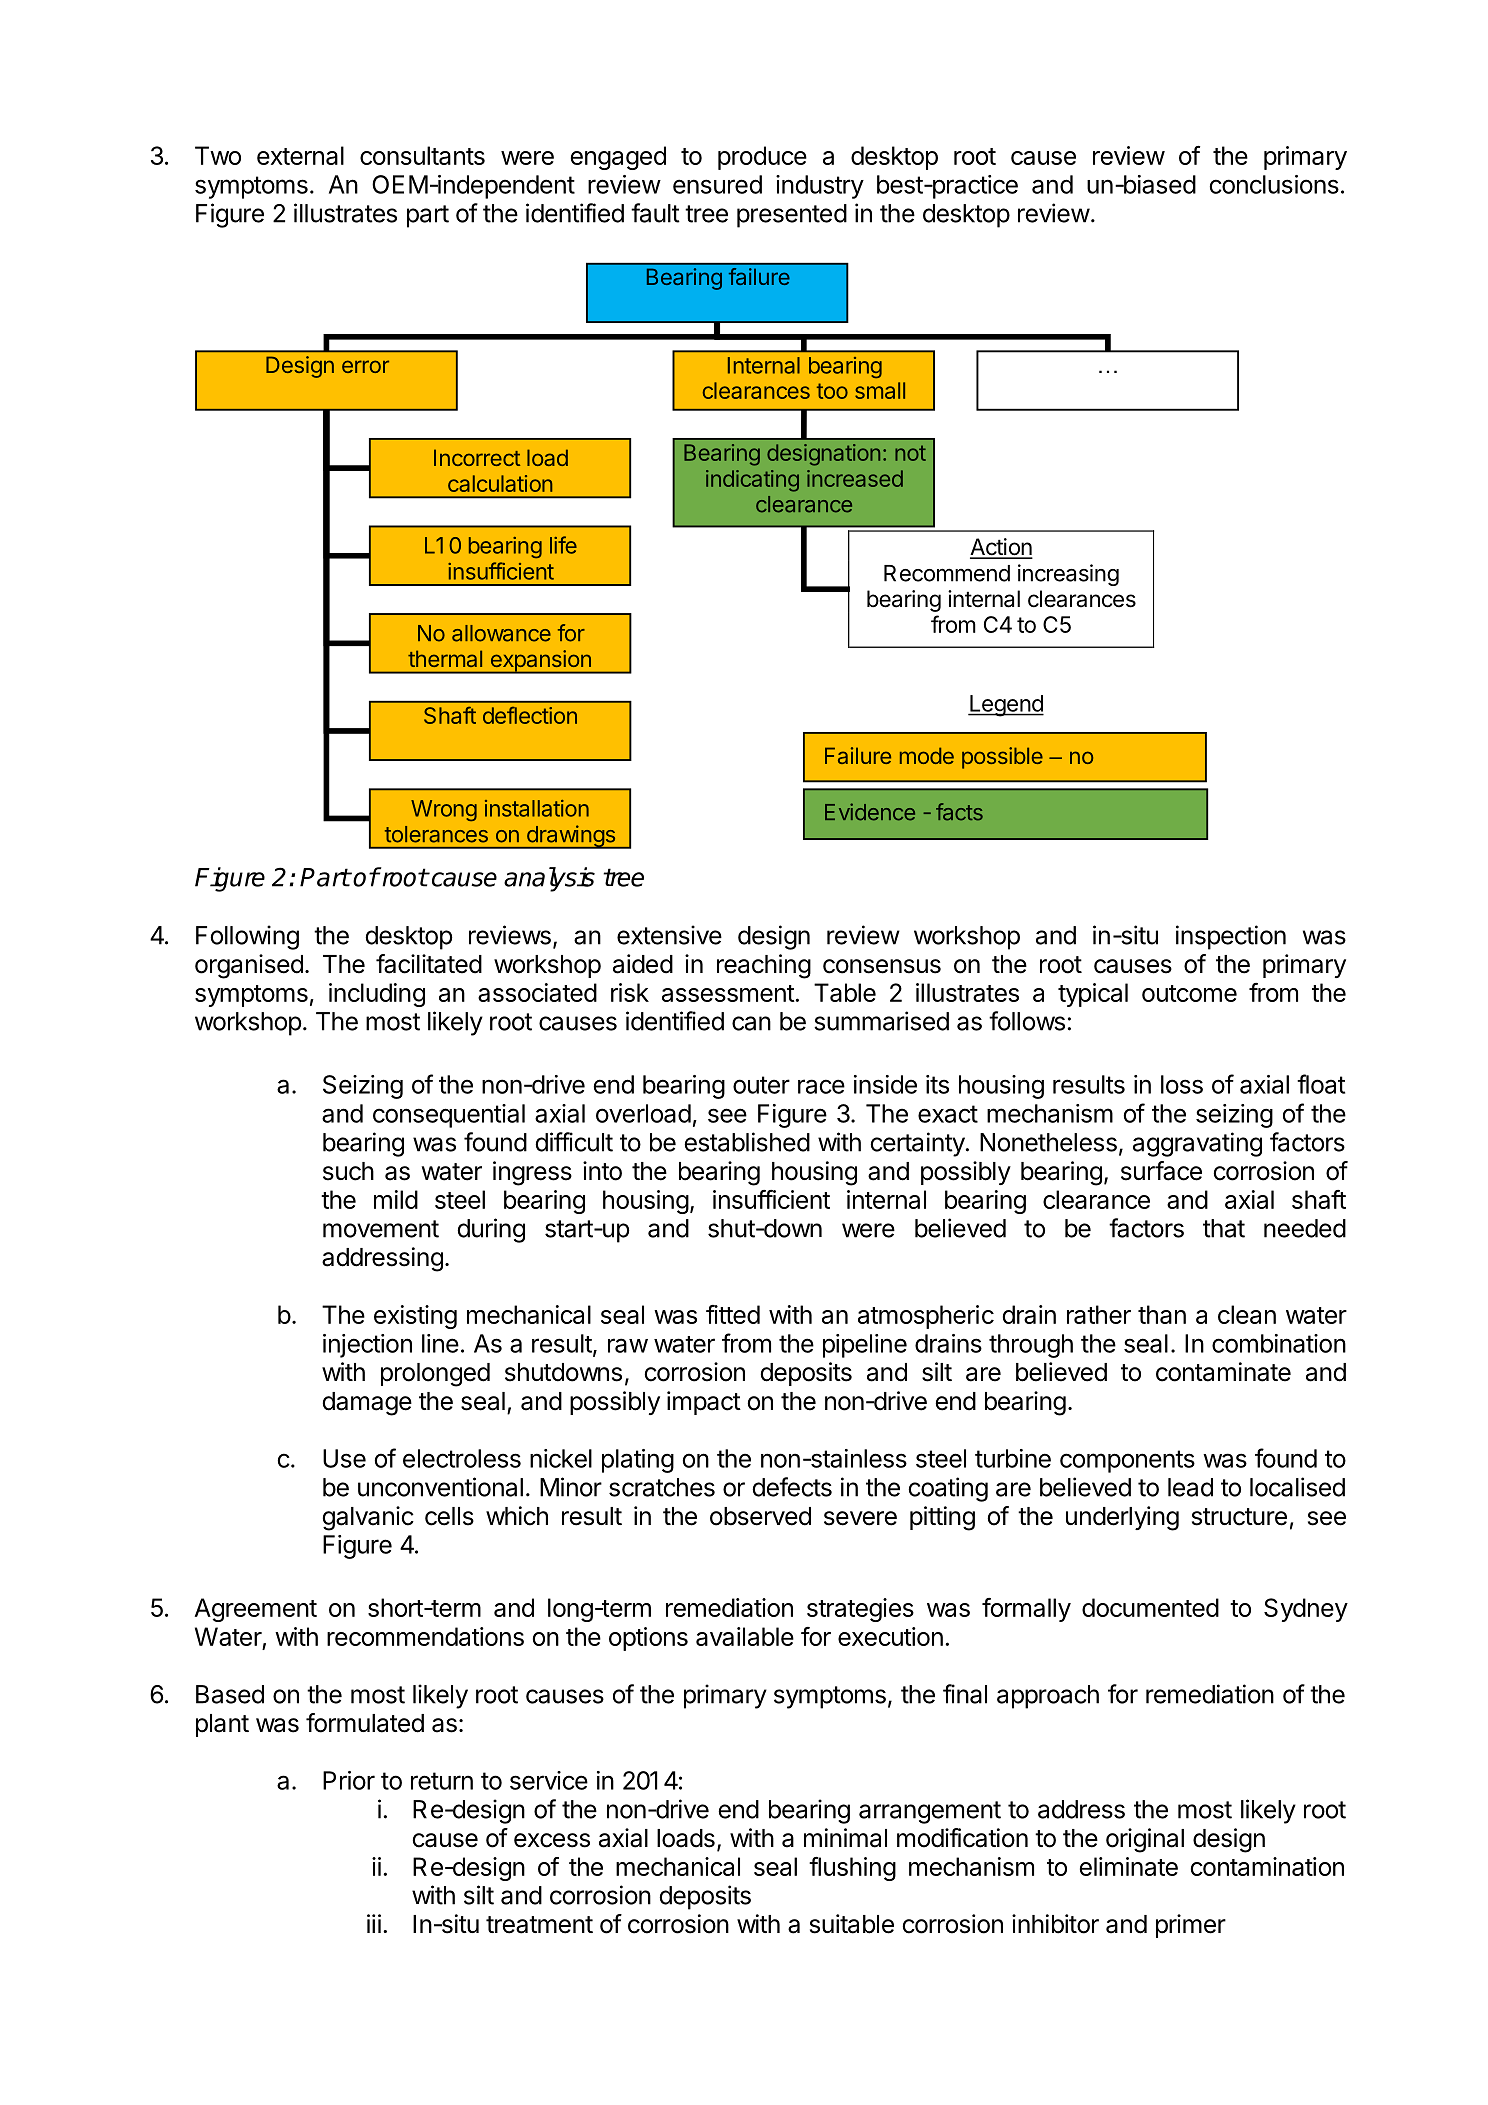 The height and width of the screenshot is (2105, 1488). What do you see at coordinates (300, 155) in the screenshot?
I see `external` at bounding box center [300, 155].
